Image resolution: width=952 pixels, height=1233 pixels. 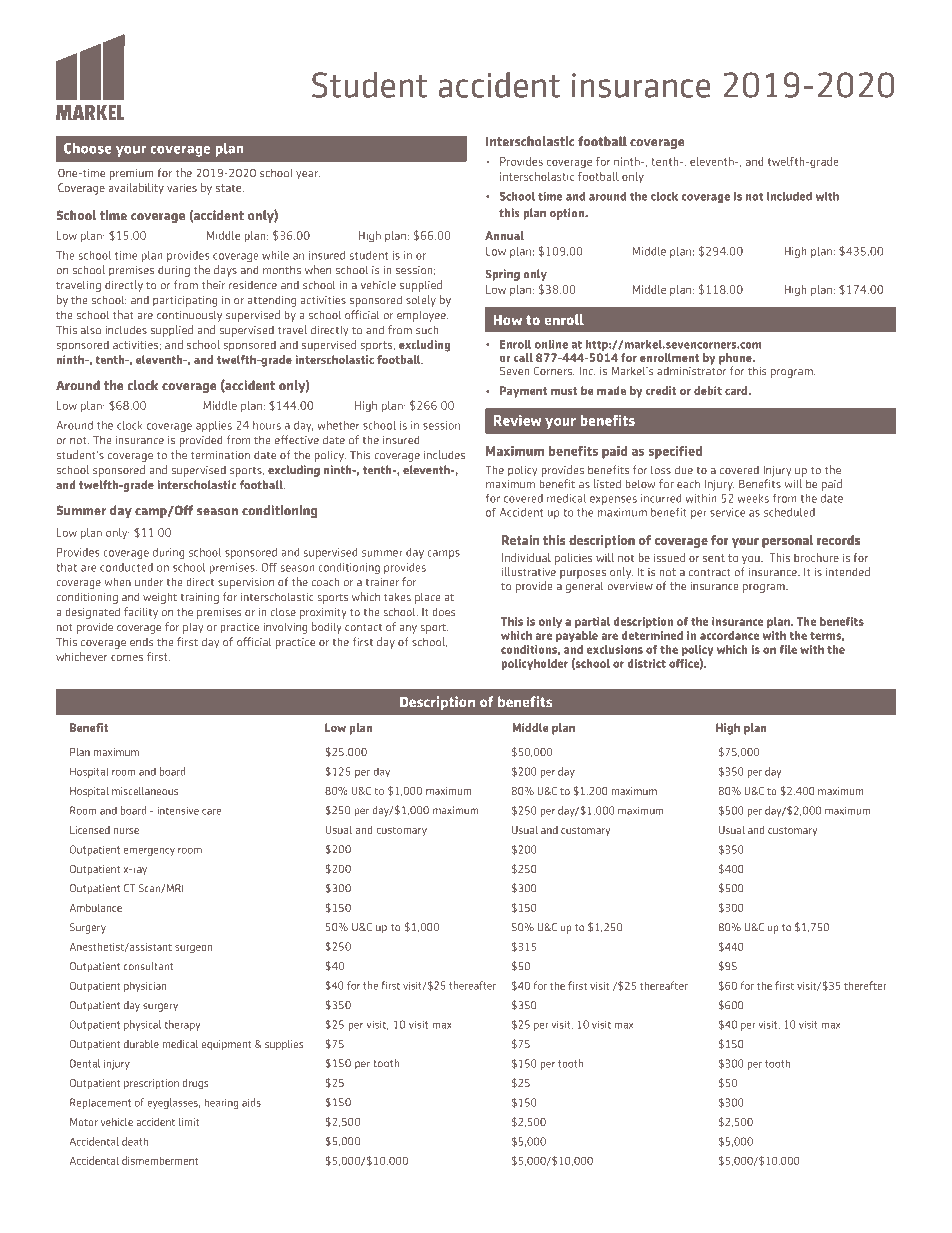 What do you see at coordinates (189, 1122) in the screenshot?
I see `limit` at bounding box center [189, 1122].
